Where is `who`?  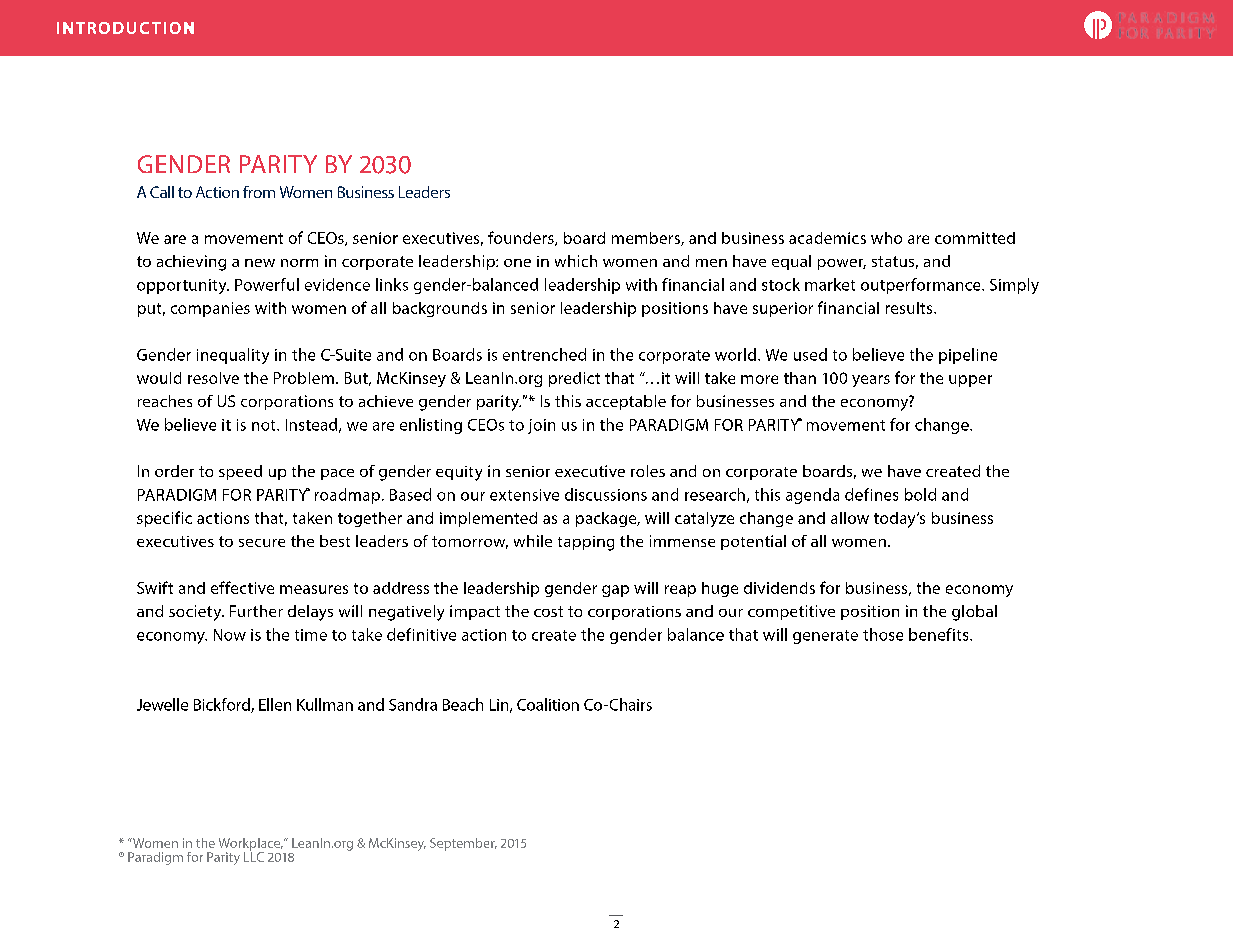
who is located at coordinates (886, 238).
